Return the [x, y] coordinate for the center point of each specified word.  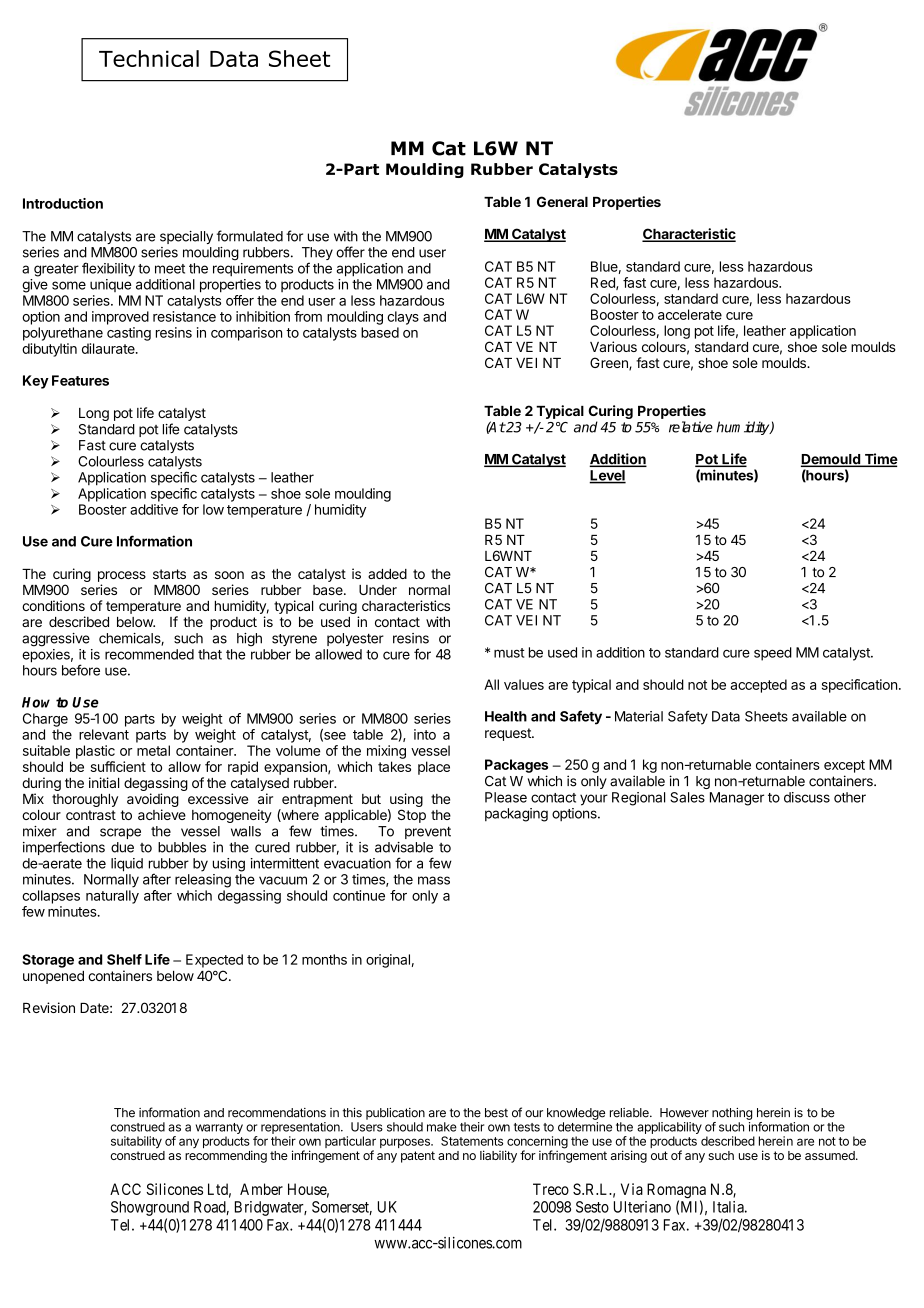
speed [773, 654]
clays [403, 318]
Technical [149, 58]
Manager [737, 799]
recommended [149, 654]
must [509, 653]
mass [434, 880]
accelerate [690, 314]
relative [691, 427]
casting [129, 334]
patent [418, 1157]
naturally [112, 897]
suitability [136, 1142]
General [562, 201]
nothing [732, 1114]
